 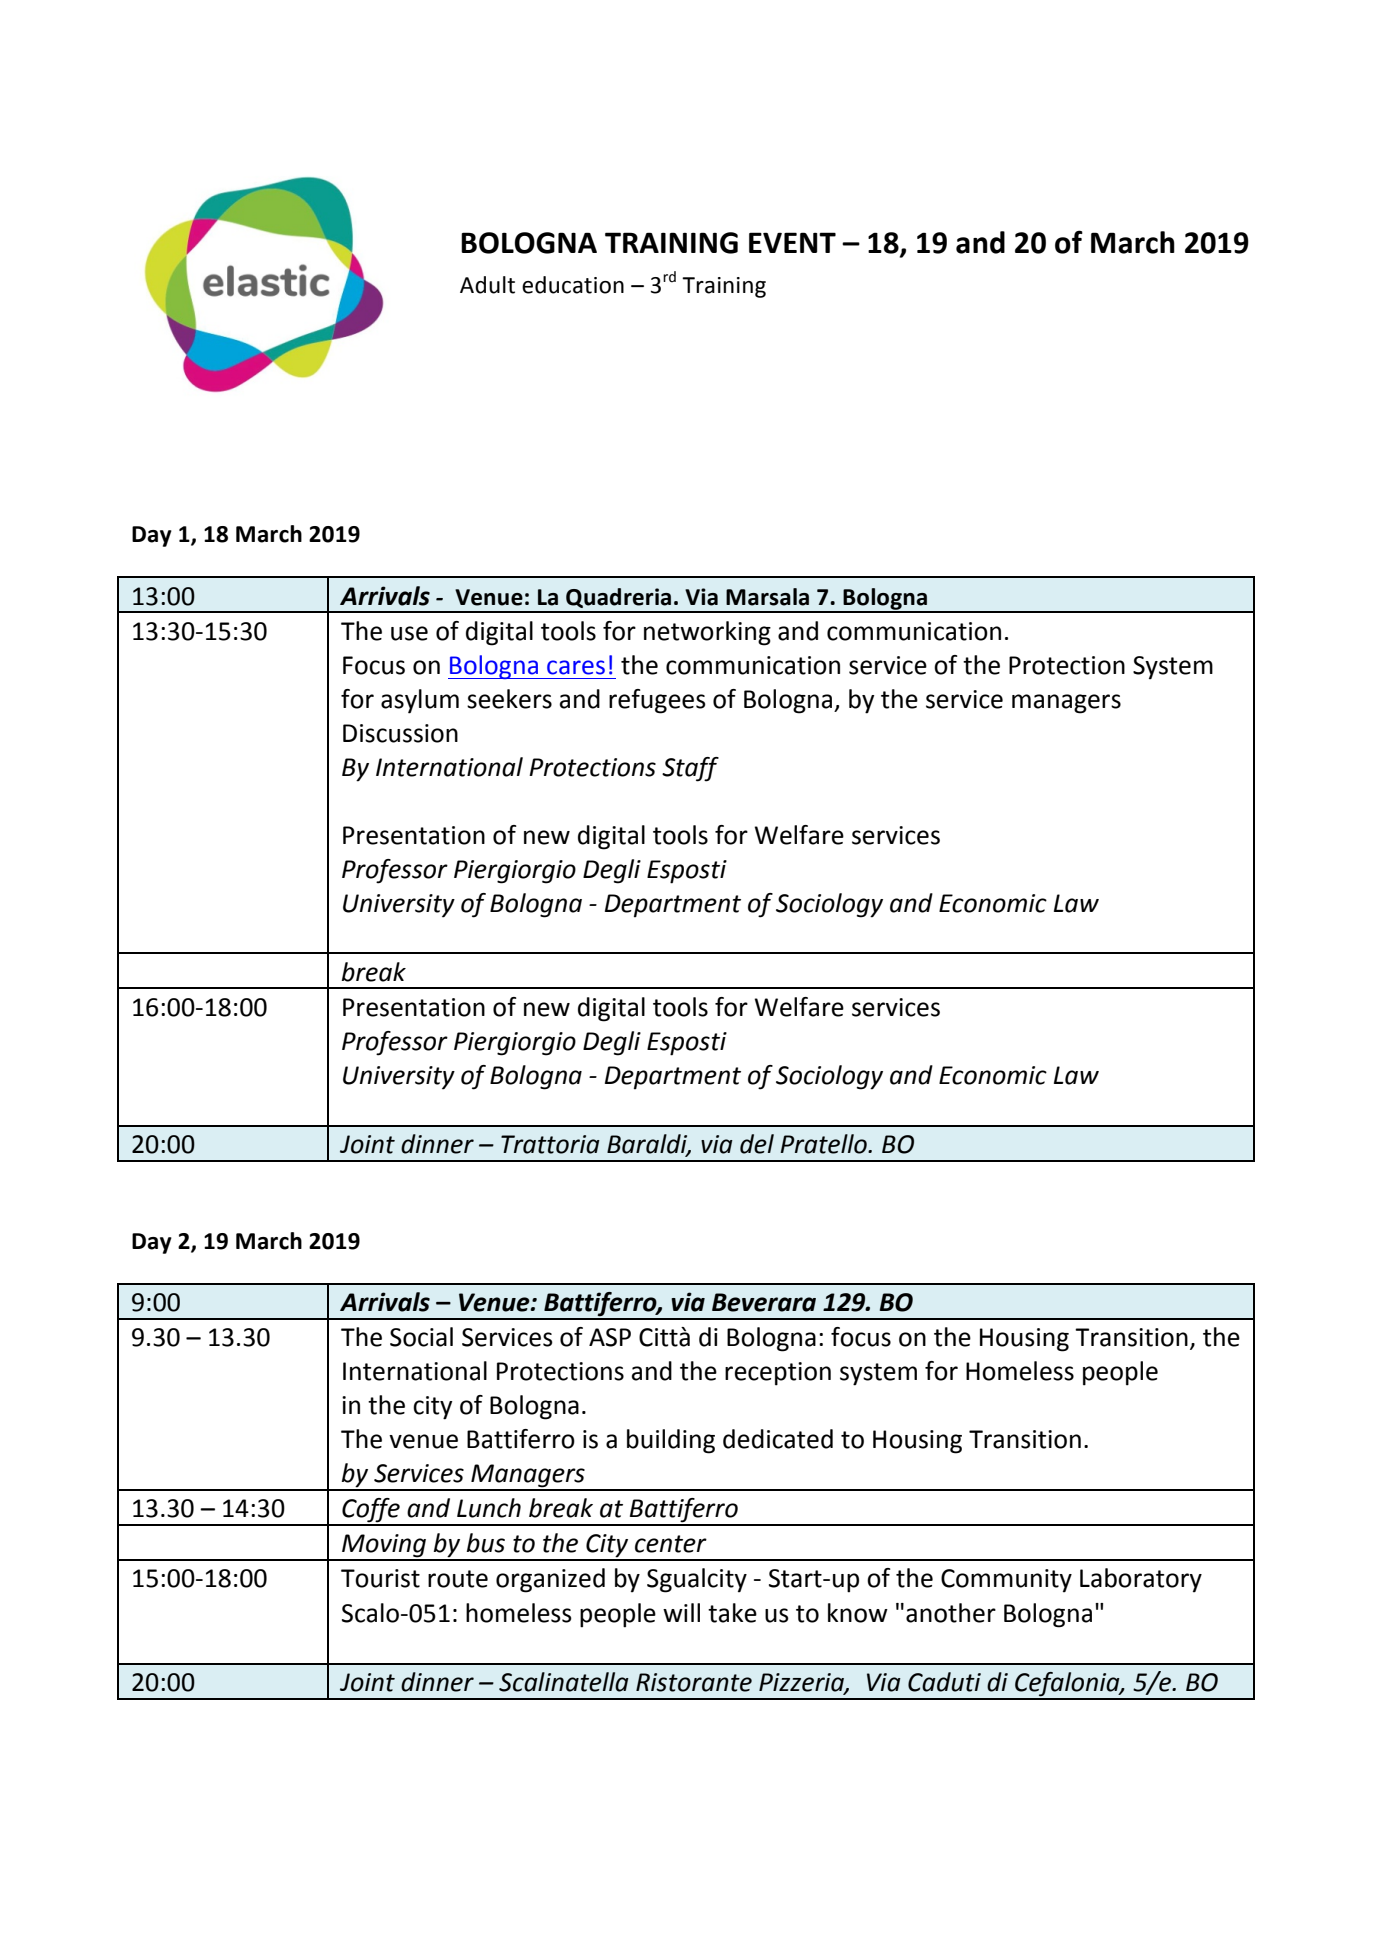 I want to click on seekers, so click(x=509, y=699).
